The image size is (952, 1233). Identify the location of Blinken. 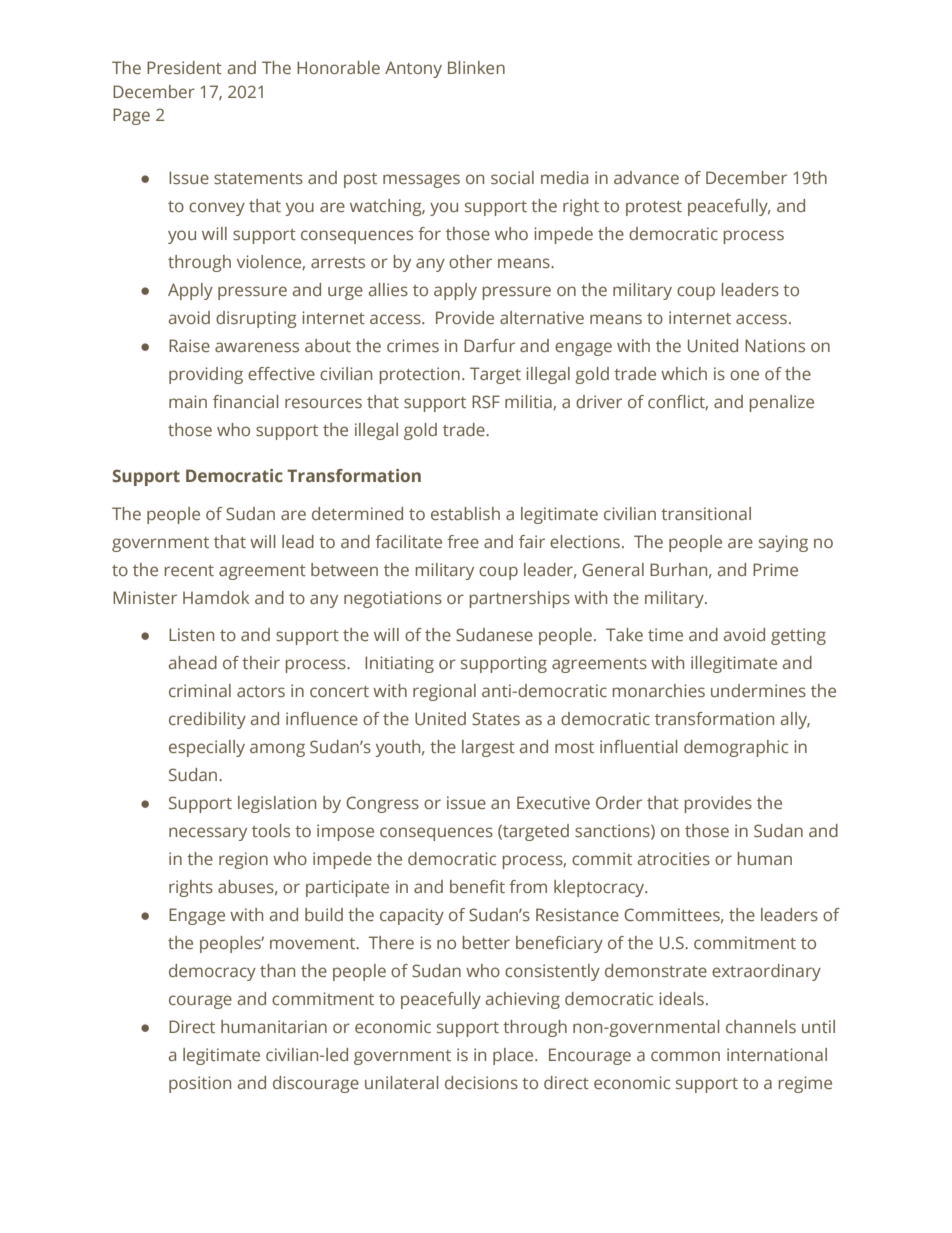
(476, 67).
